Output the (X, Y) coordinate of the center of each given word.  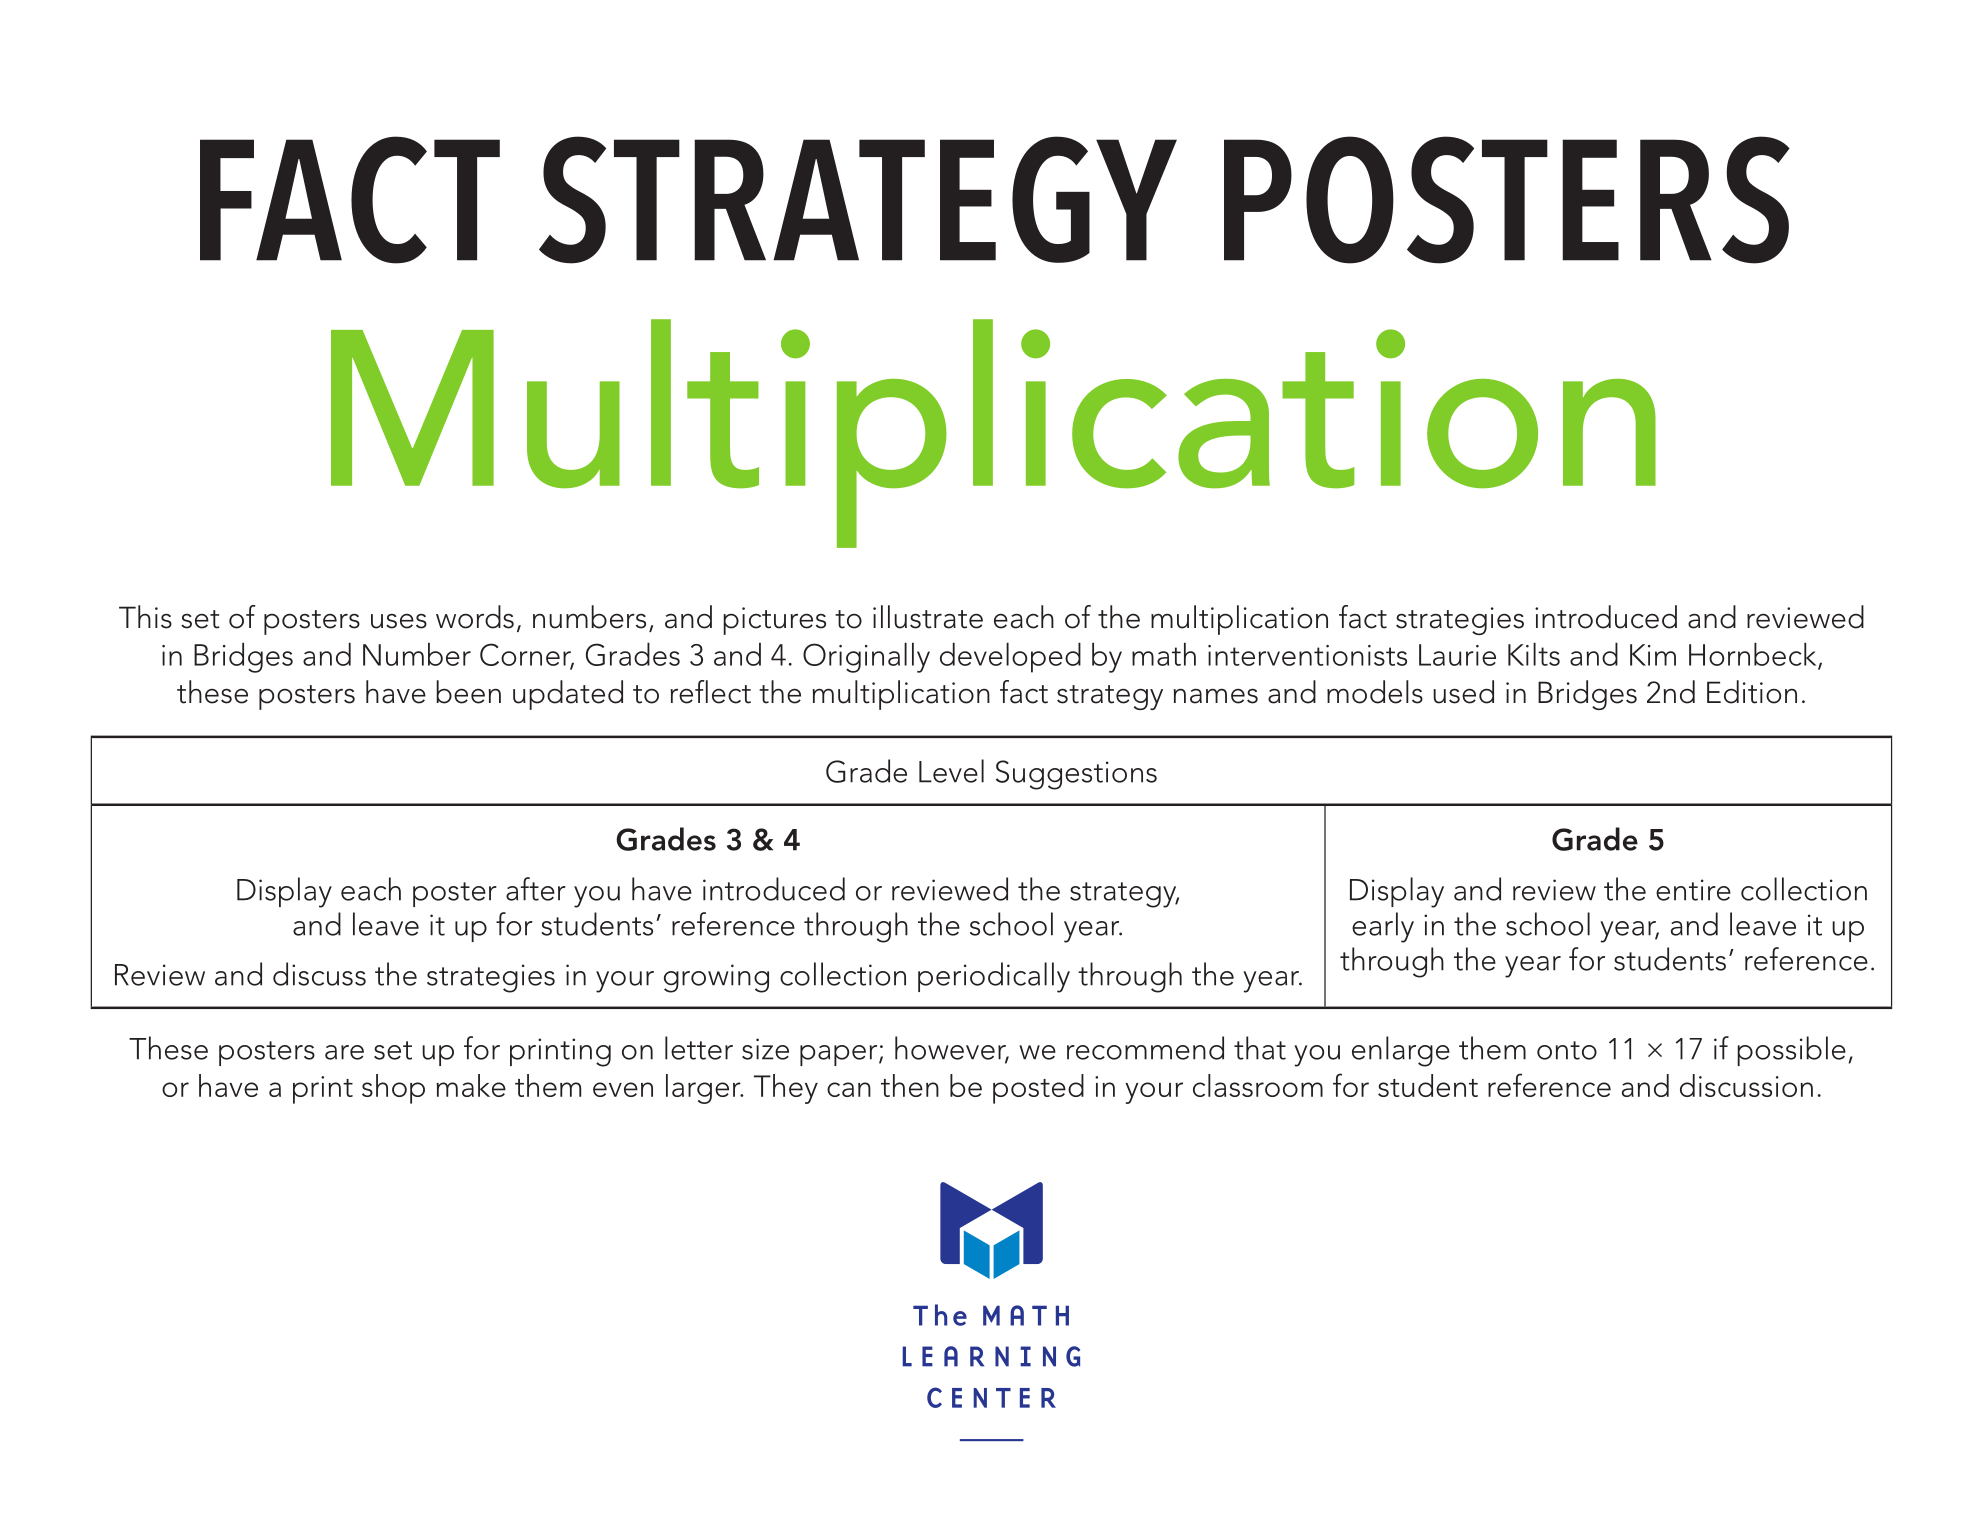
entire (1693, 890)
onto (1567, 1050)
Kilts (1534, 654)
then (910, 1085)
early (1383, 927)
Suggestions (1076, 775)
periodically (994, 977)
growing (716, 978)
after (536, 889)
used (1463, 692)
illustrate (928, 617)
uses (399, 621)
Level (951, 771)
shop (393, 1089)
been (468, 692)
